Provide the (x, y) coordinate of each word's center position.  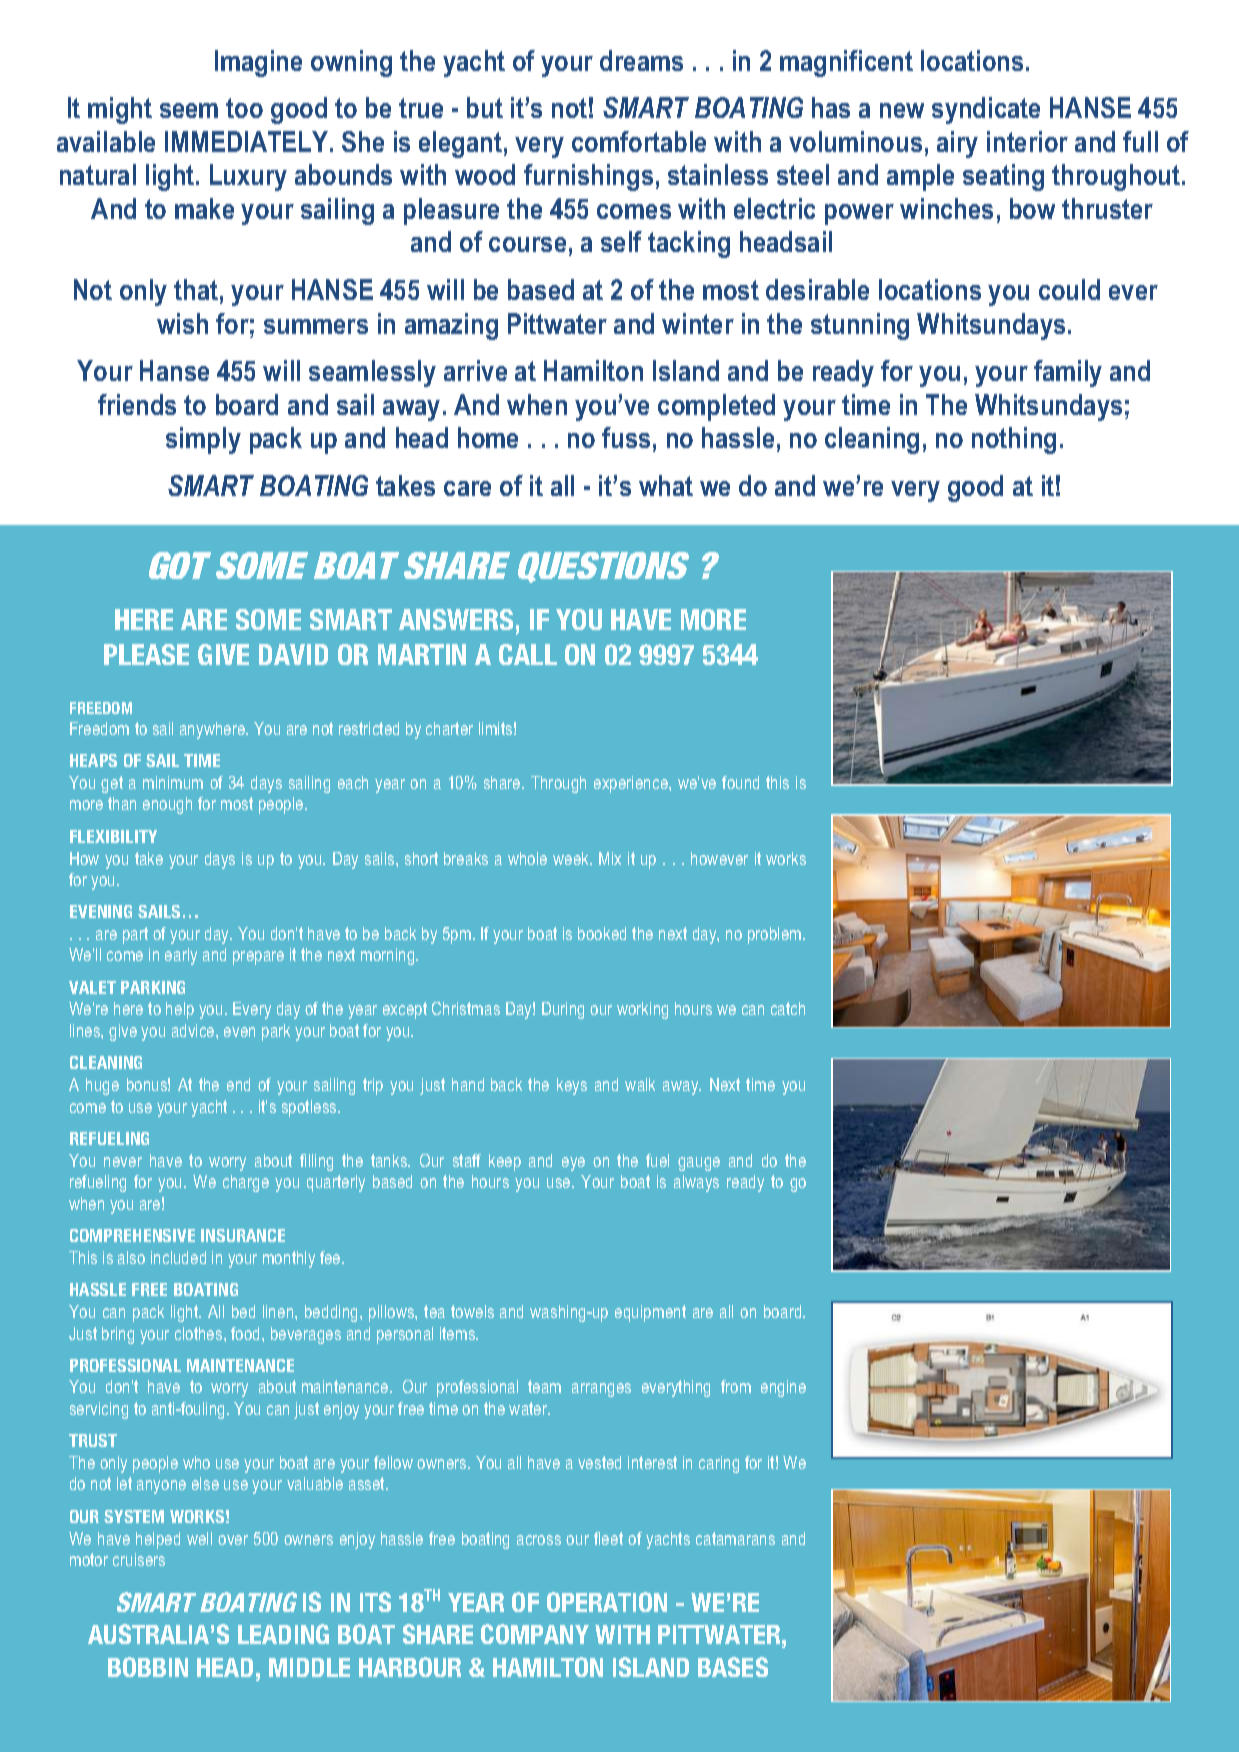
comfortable (639, 141)
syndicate (986, 110)
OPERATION (607, 1602)
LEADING (283, 1634)
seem (189, 110)
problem (776, 935)
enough (167, 805)
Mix (610, 858)
